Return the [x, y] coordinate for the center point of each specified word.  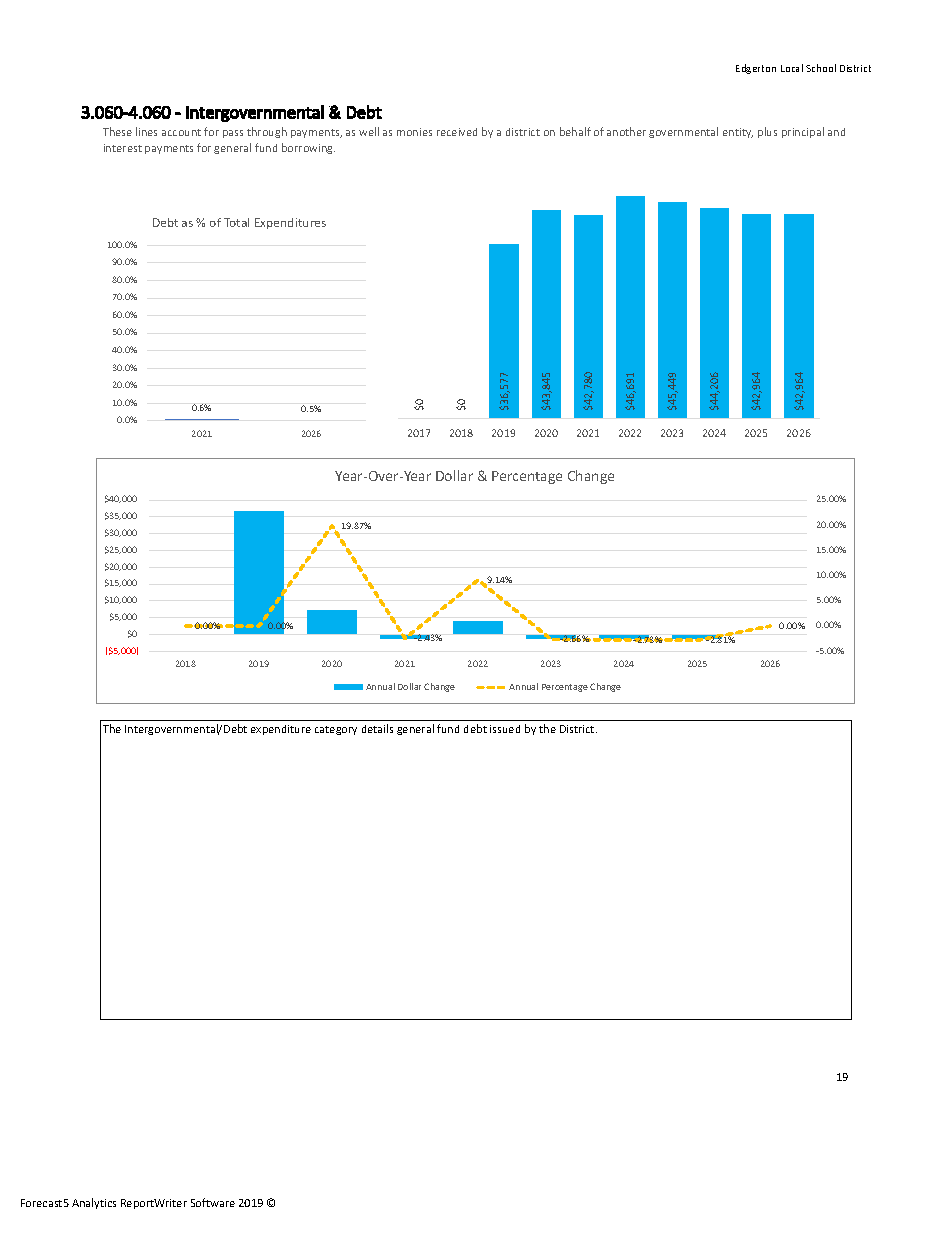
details [377, 728]
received [457, 132]
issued [505, 729]
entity [738, 133]
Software [213, 1202]
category [336, 730]
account [181, 132]
